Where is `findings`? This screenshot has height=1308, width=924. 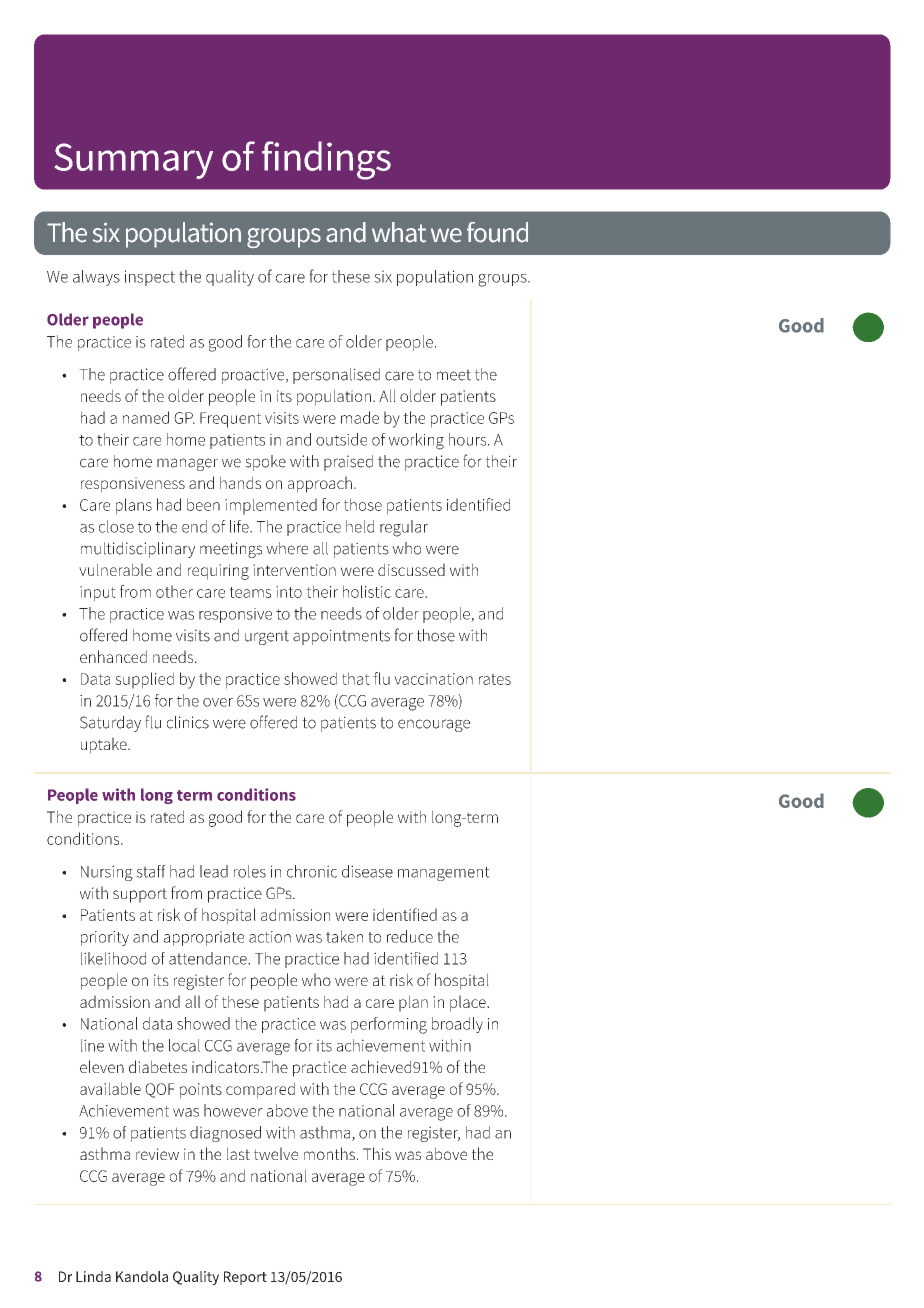 findings is located at coordinates (326, 160).
